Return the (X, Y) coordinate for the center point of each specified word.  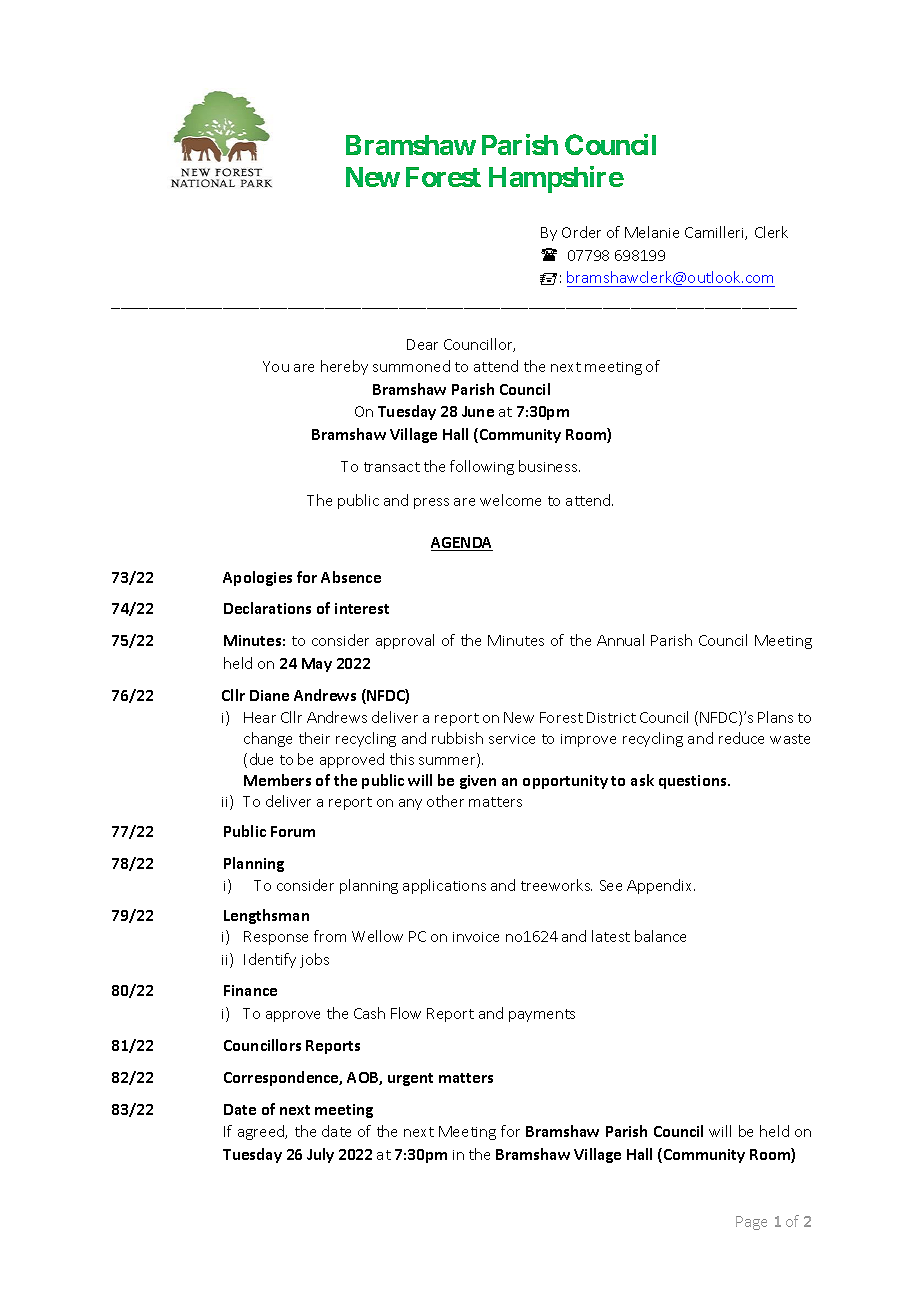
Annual (620, 640)
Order (581, 232)
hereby (344, 367)
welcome (510, 500)
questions (694, 782)
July (320, 1155)
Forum (293, 831)
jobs (314, 960)
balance (660, 936)
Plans (775, 717)
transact (392, 467)
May (317, 665)
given (478, 782)
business (549, 466)
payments (542, 1015)
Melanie (652, 232)
